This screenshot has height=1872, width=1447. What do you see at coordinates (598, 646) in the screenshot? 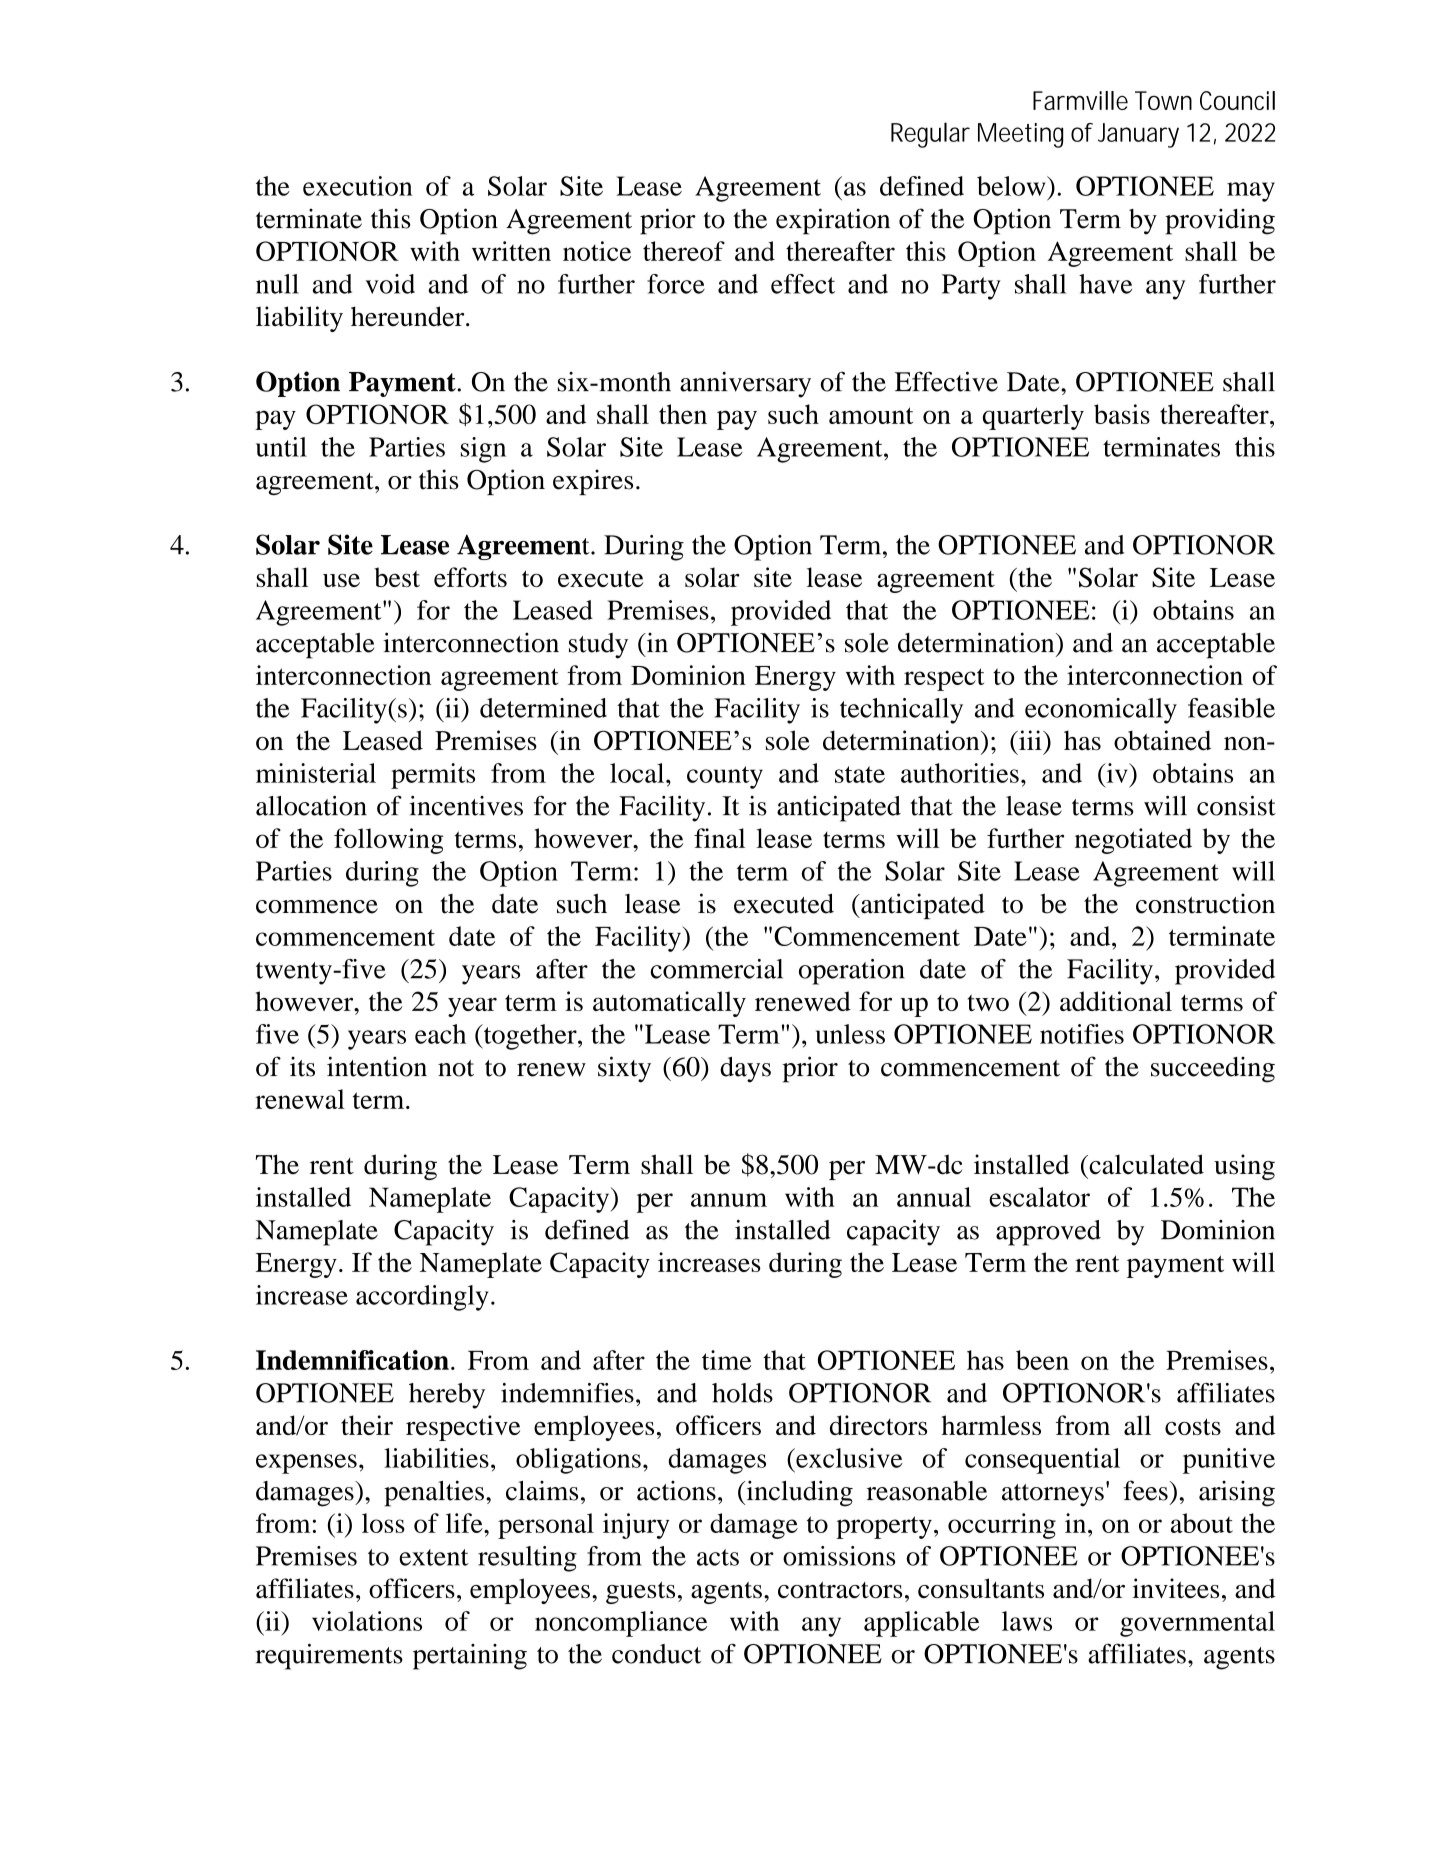
I see `study` at bounding box center [598, 646].
